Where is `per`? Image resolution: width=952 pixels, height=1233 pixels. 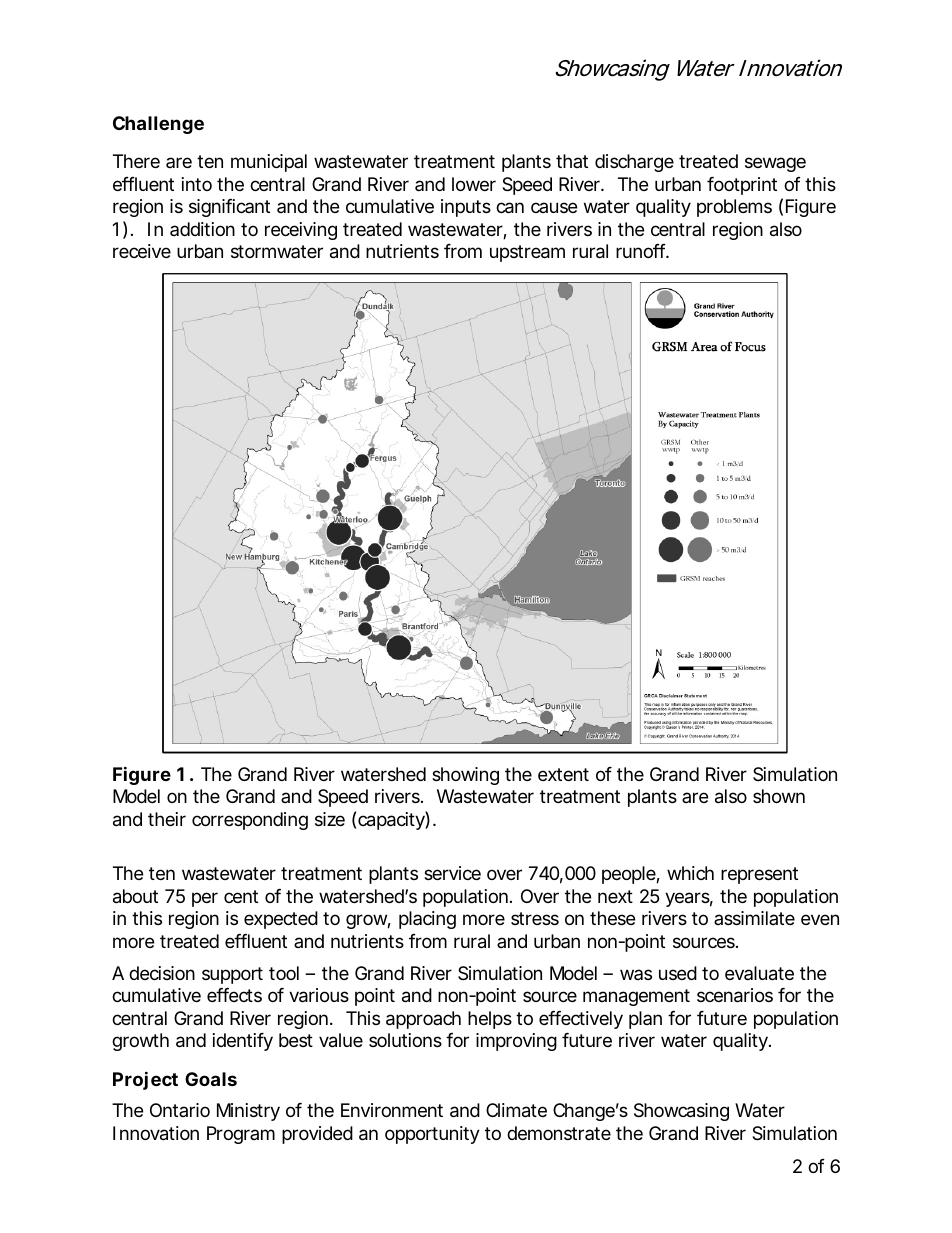 per is located at coordinates (205, 899).
